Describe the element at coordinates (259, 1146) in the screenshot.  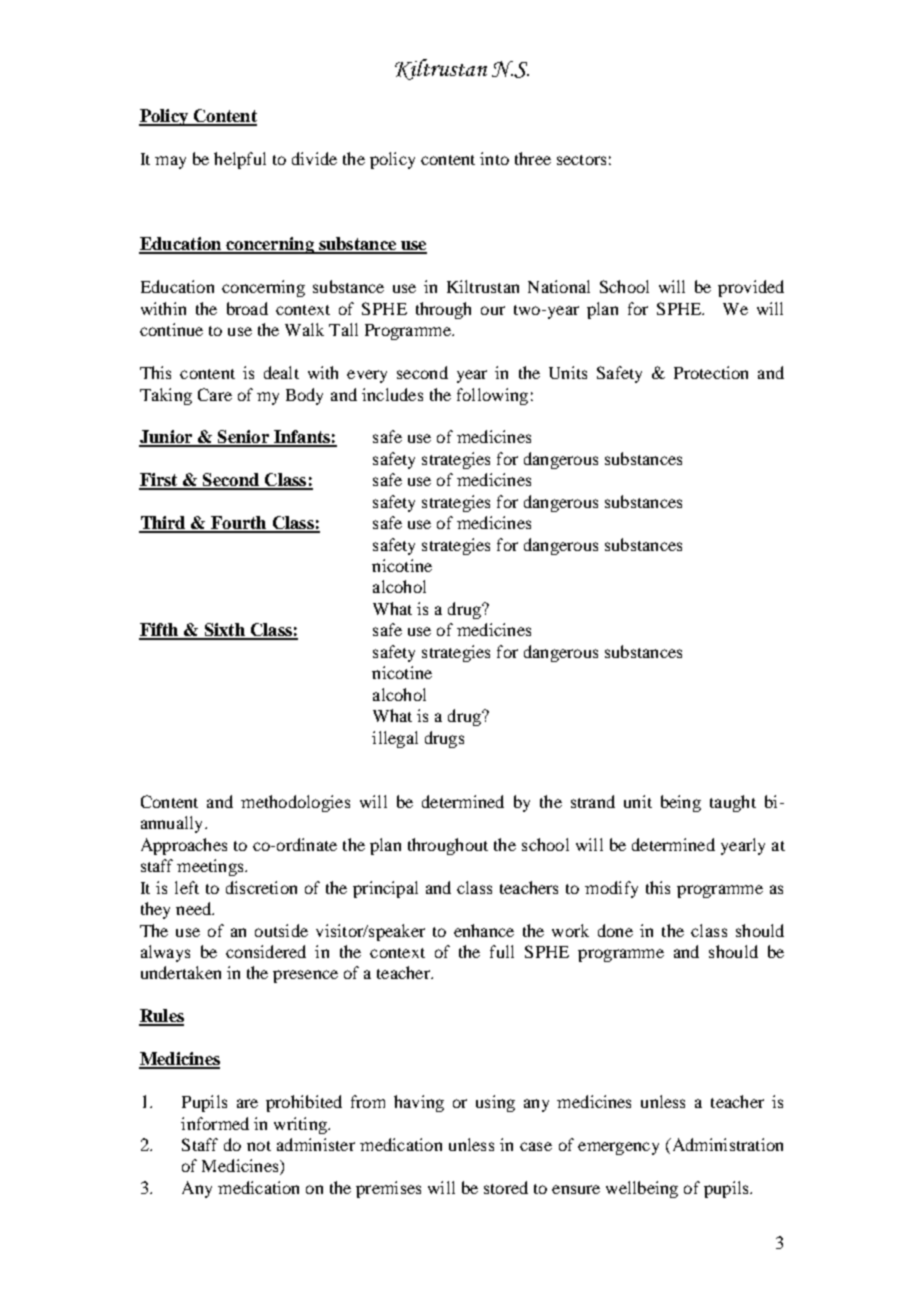
I see `not` at that location.
